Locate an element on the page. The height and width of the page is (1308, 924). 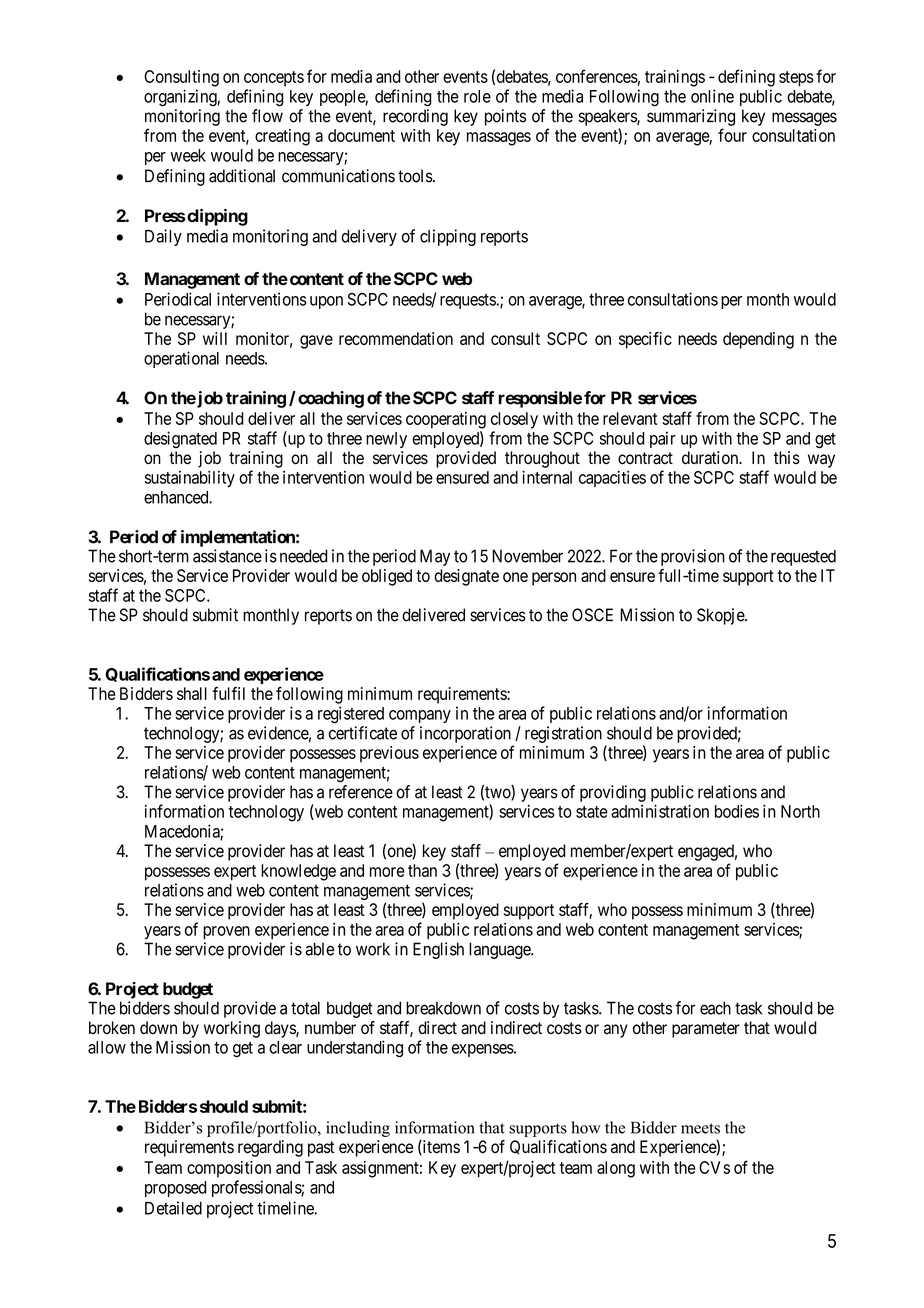
proposed is located at coordinates (176, 1189).
